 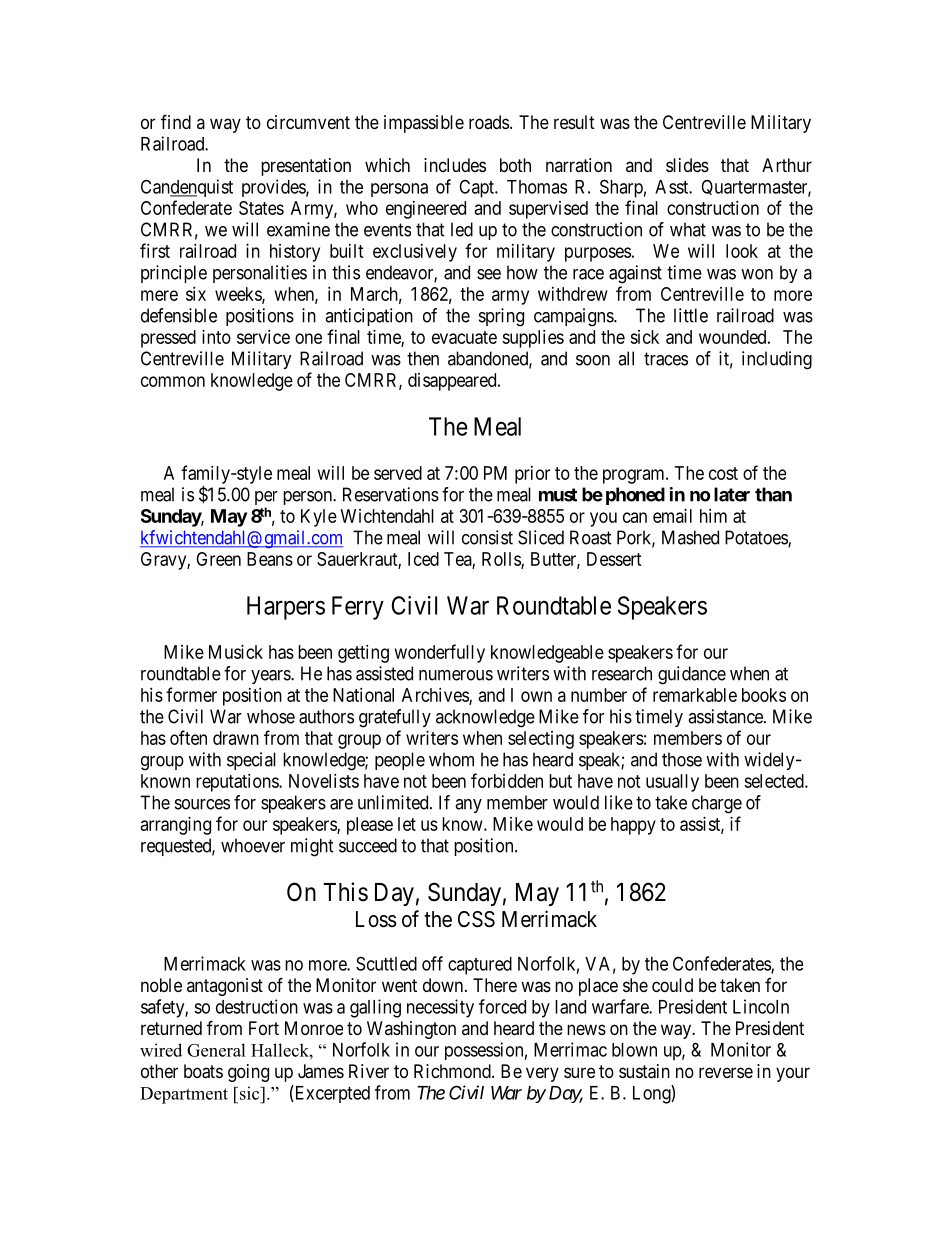 I want to click on find, so click(x=176, y=121).
